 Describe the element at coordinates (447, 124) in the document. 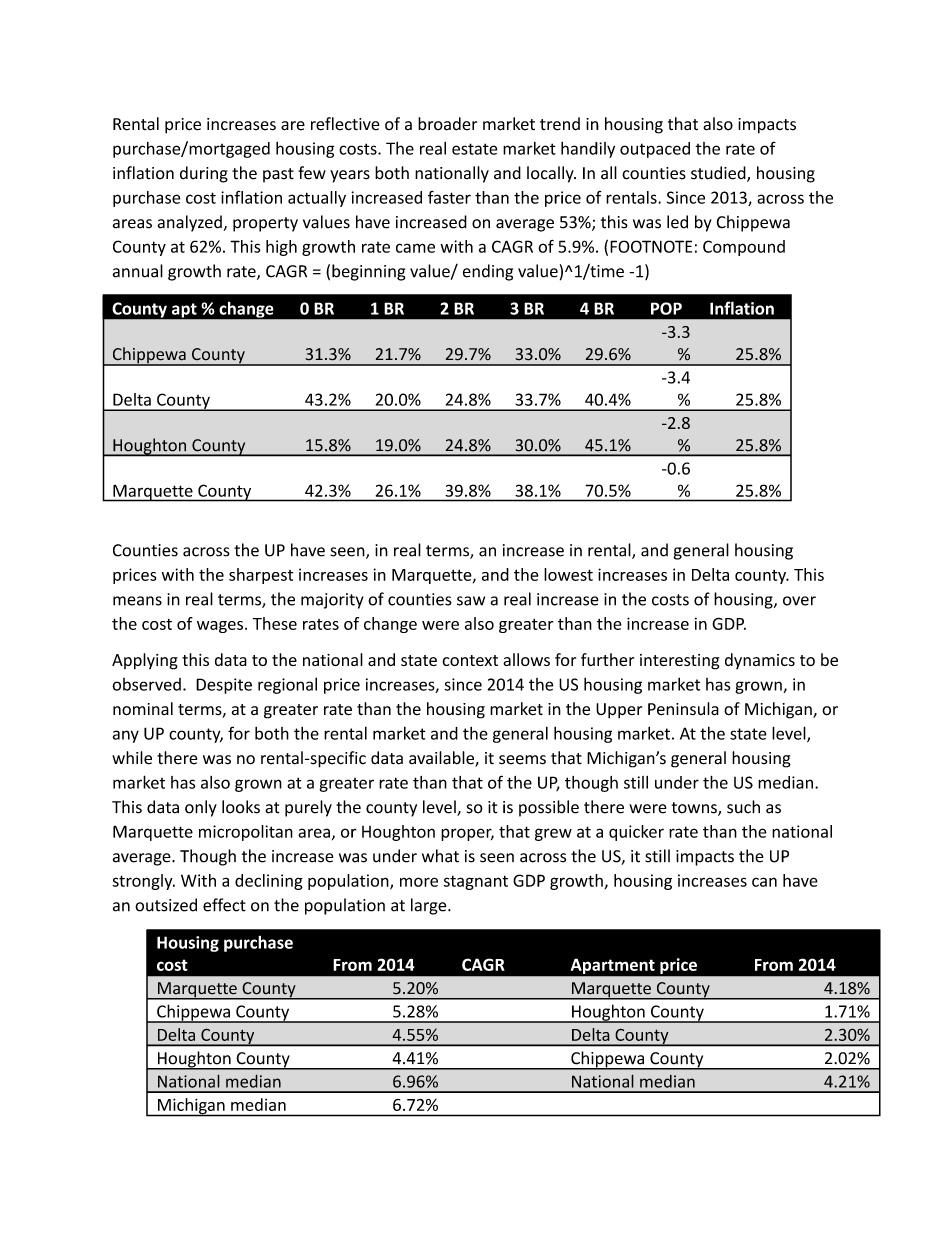

I see `broader` at that location.
